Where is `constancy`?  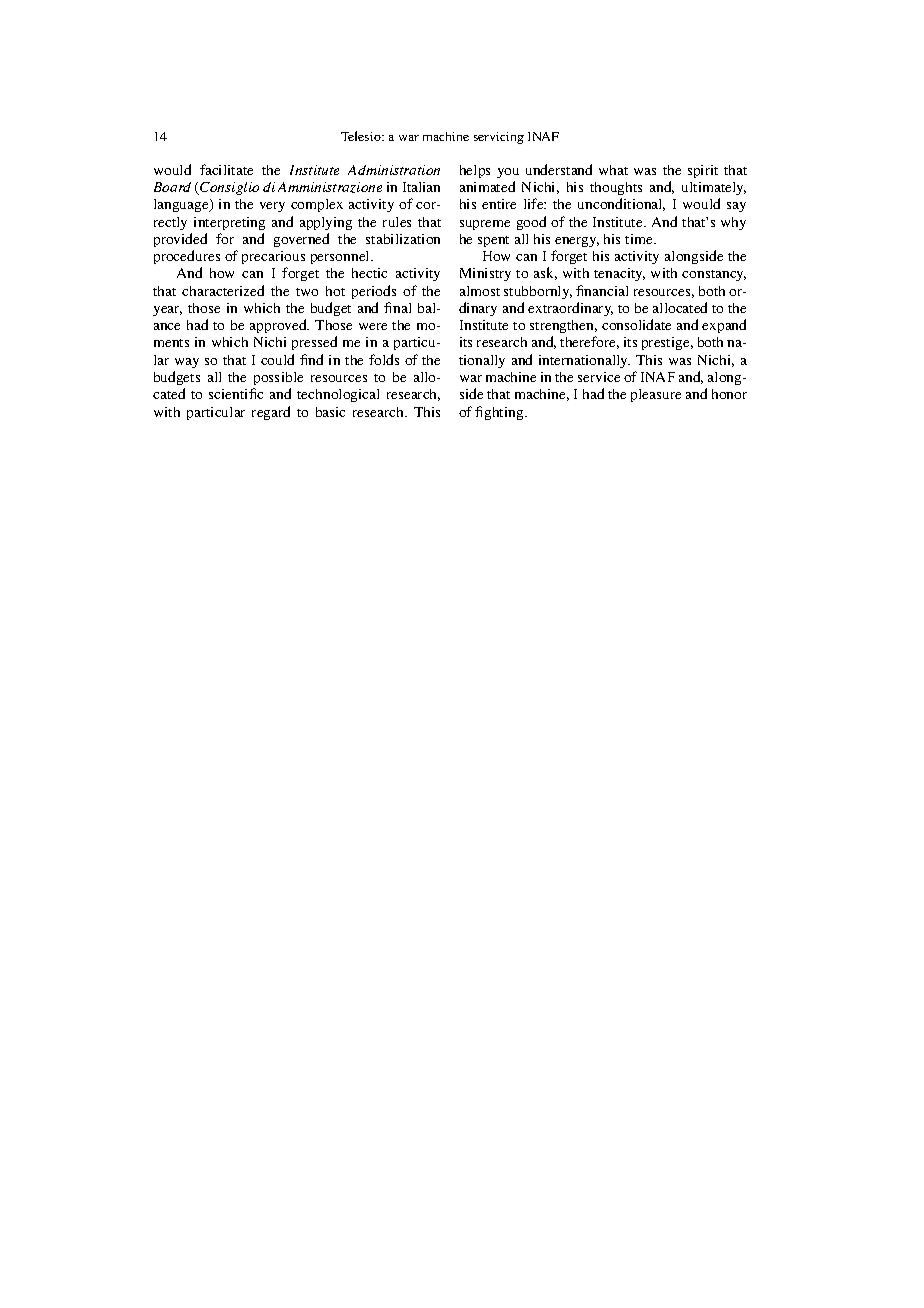 constancy is located at coordinates (714, 275).
